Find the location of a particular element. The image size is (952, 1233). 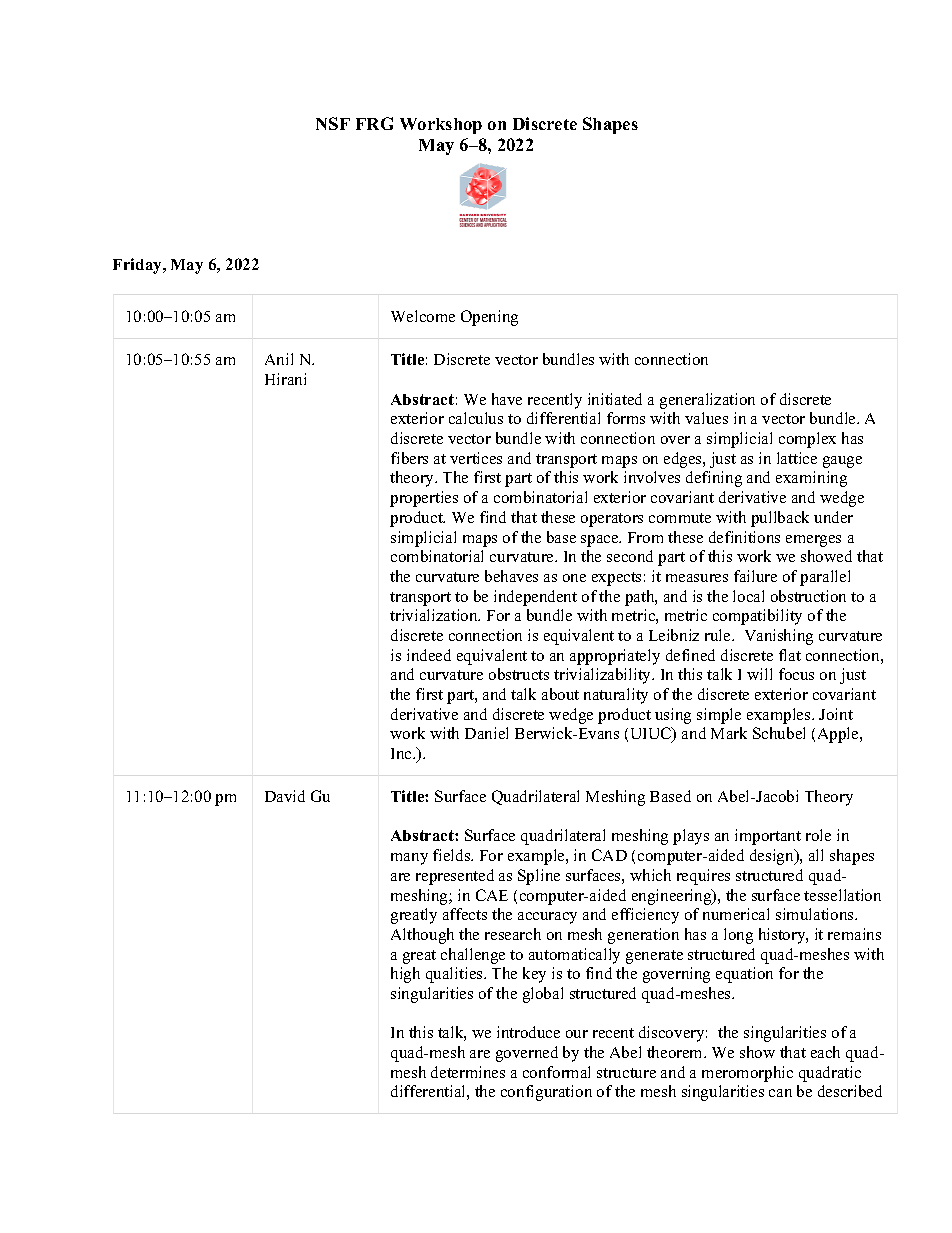

generalization is located at coordinates (707, 401).
